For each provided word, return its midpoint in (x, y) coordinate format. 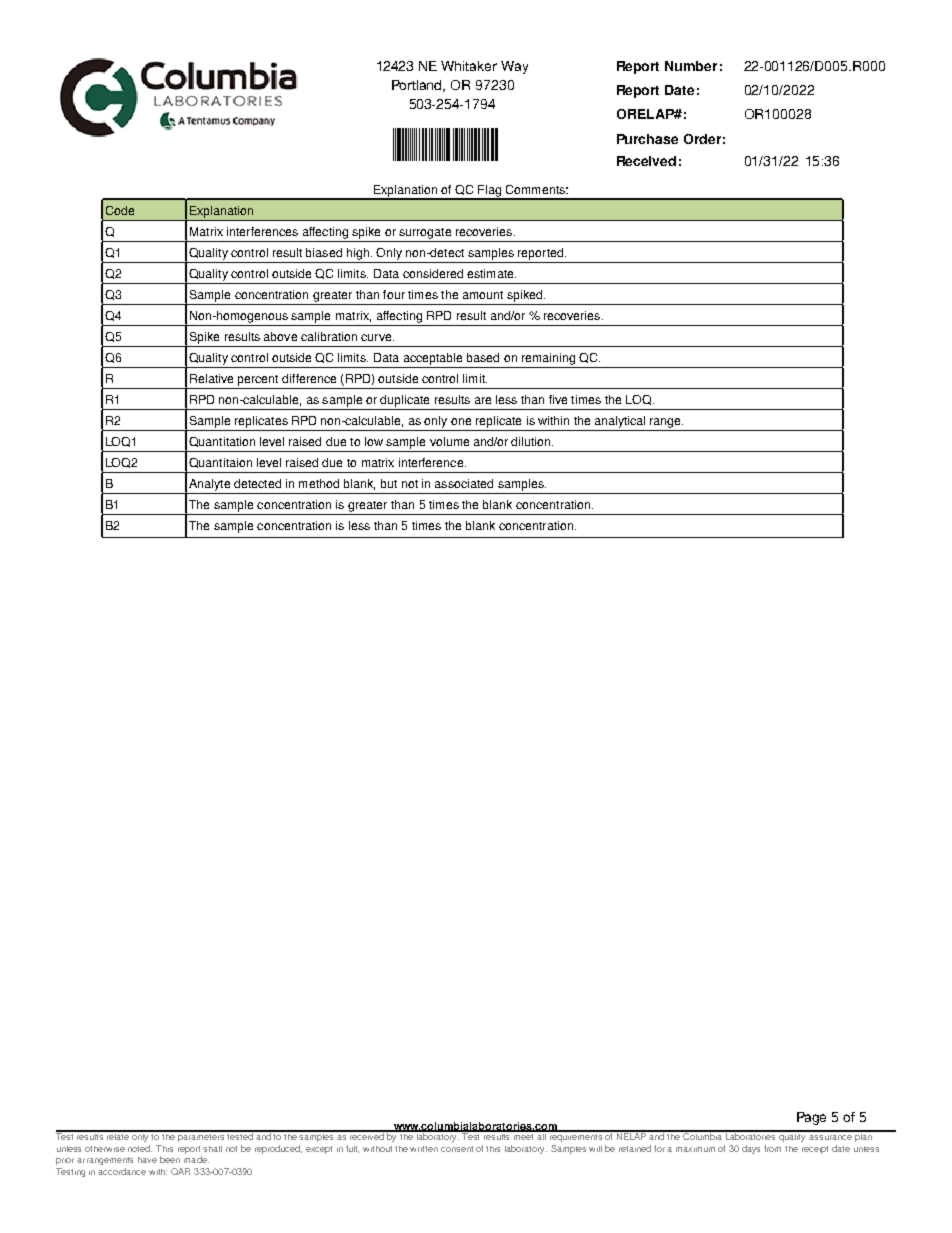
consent (457, 1149)
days (751, 1149)
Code (120, 210)
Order (702, 139)
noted (140, 1148)
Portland (418, 86)
